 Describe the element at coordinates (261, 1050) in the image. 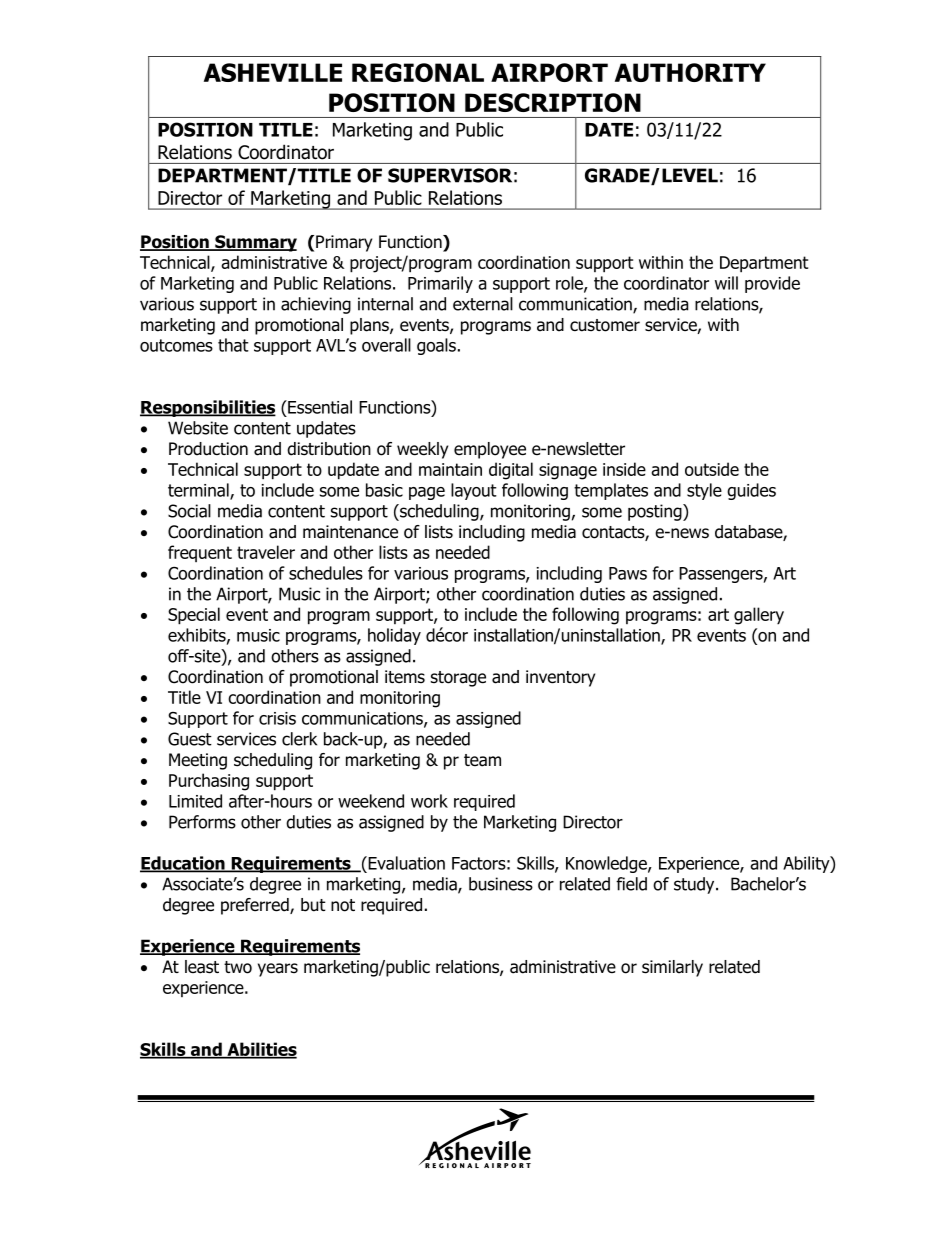

I see `Abilities` at that location.
